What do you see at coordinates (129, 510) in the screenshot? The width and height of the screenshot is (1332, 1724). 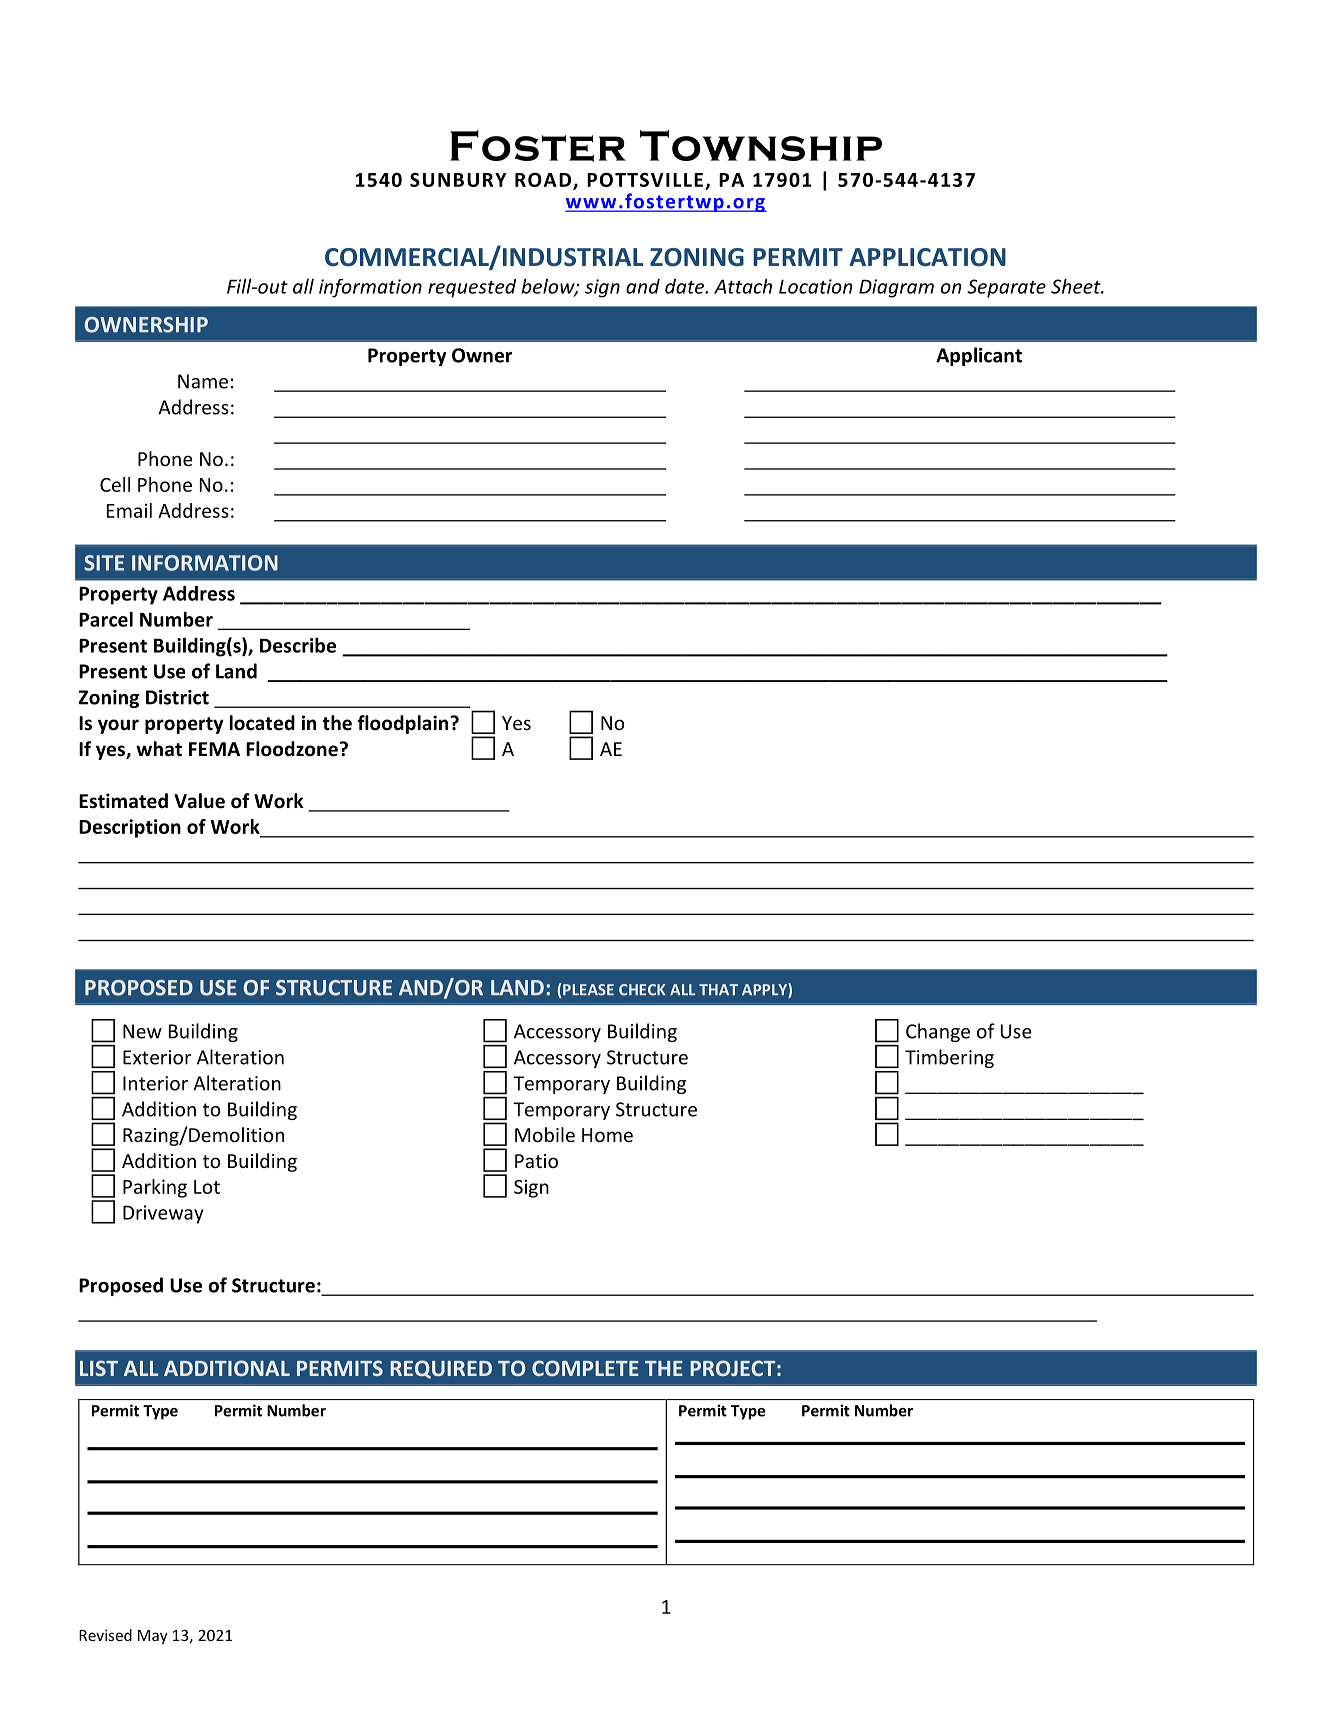 I see `Email` at bounding box center [129, 510].
